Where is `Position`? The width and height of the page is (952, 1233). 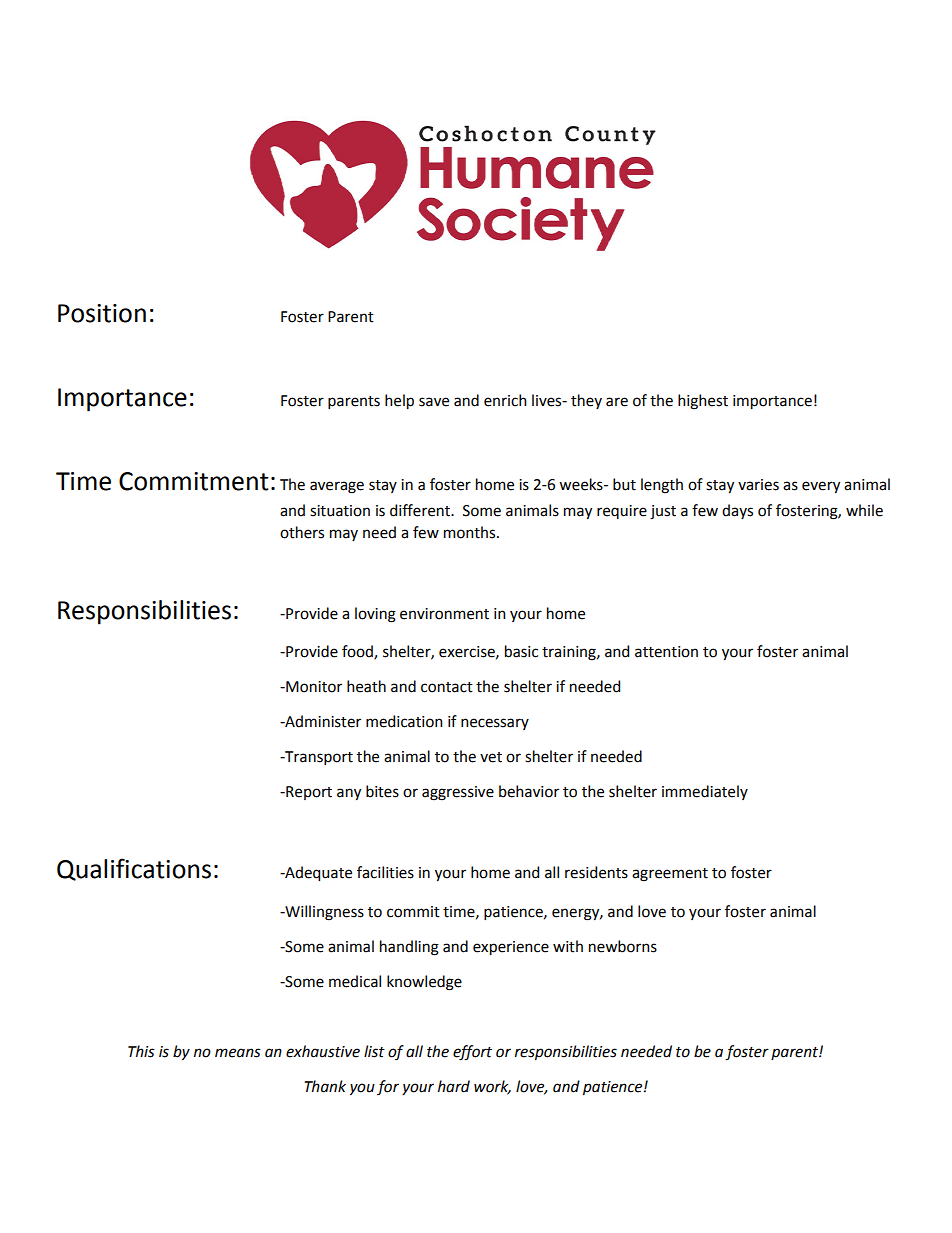 Position is located at coordinates (102, 313).
